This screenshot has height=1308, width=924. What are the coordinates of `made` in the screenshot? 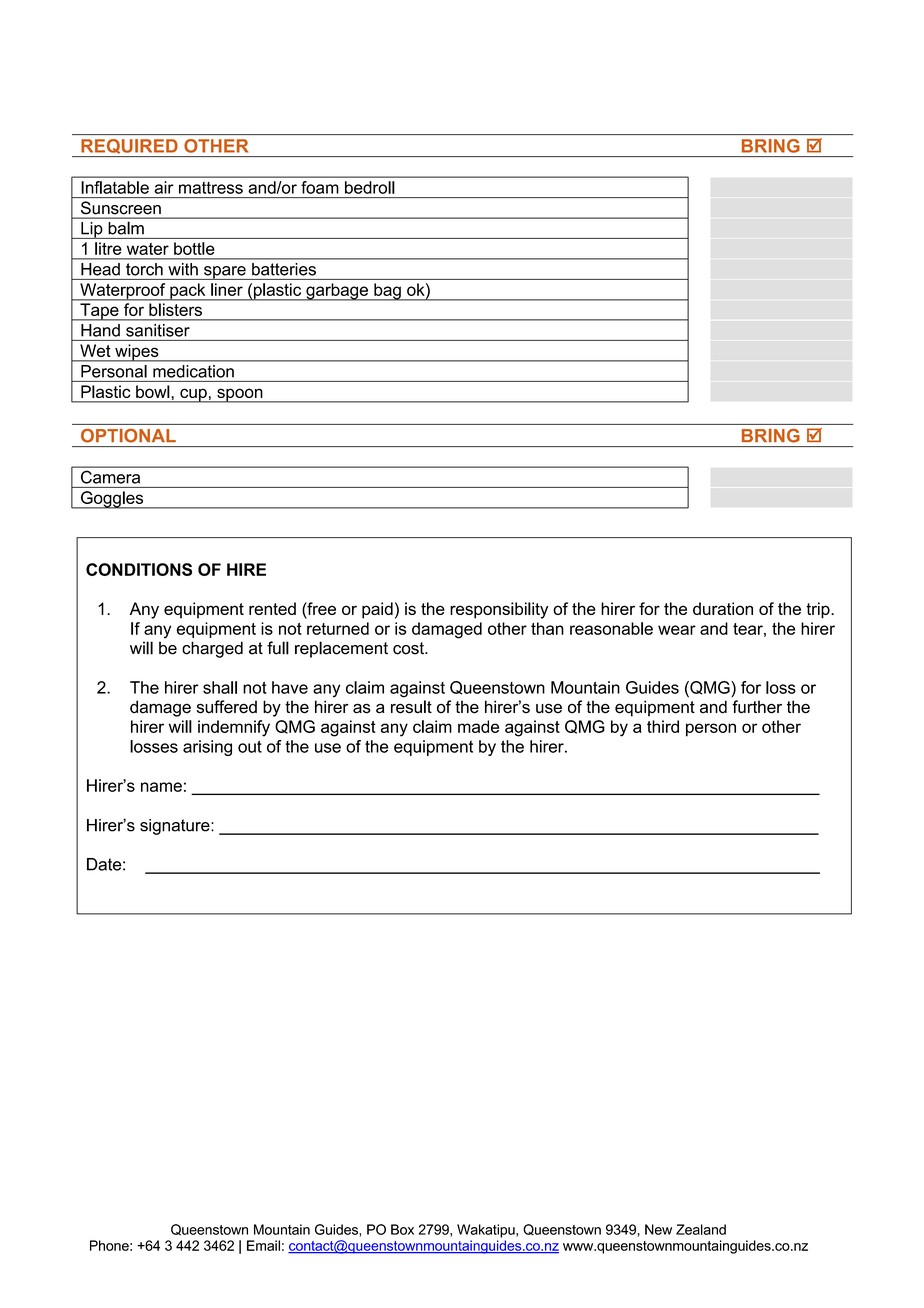 It's located at (478, 726).
